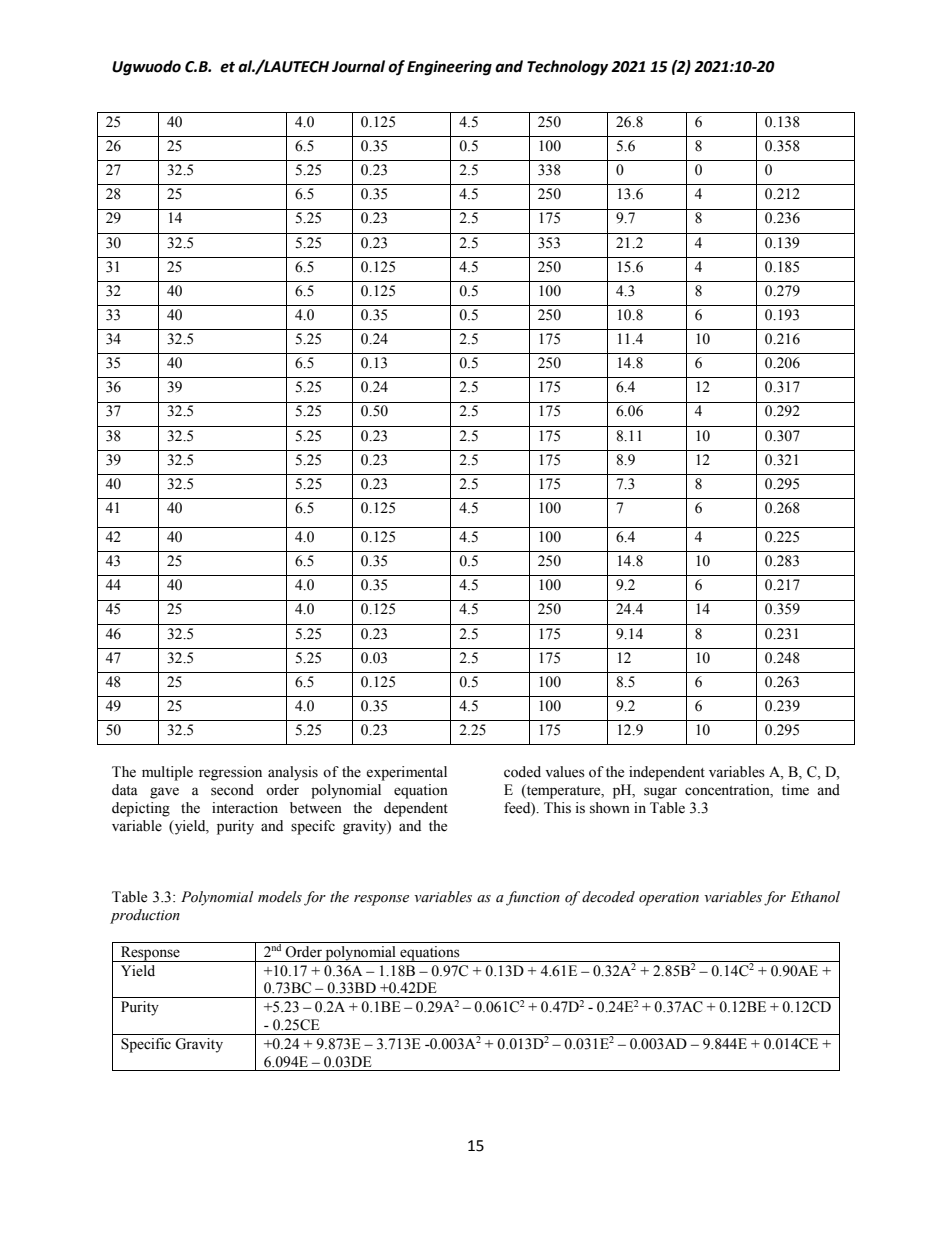 This document has height=1233, width=952. I want to click on time, so click(795, 790).
